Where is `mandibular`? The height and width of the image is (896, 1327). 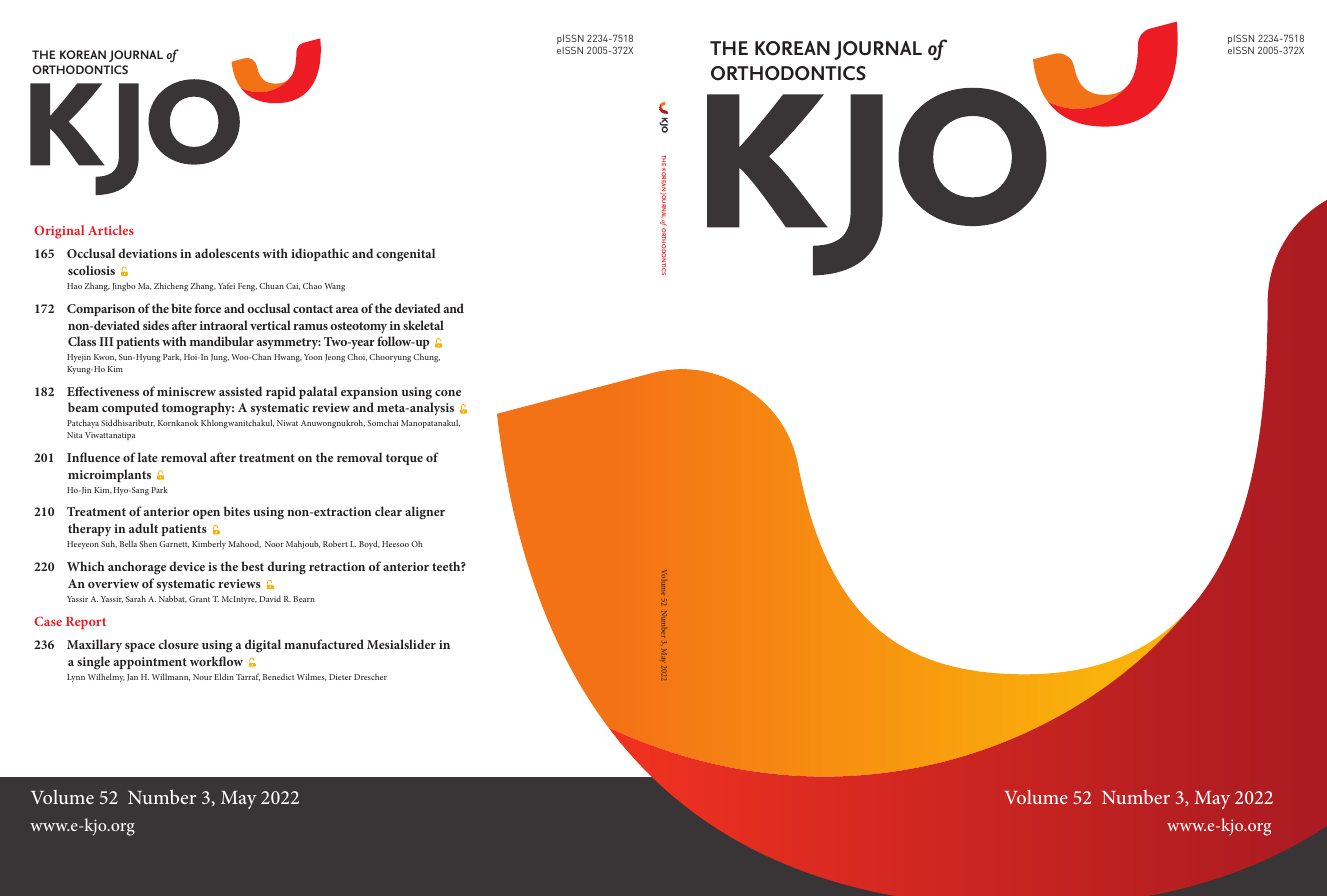
mandibular is located at coordinates (222, 341).
